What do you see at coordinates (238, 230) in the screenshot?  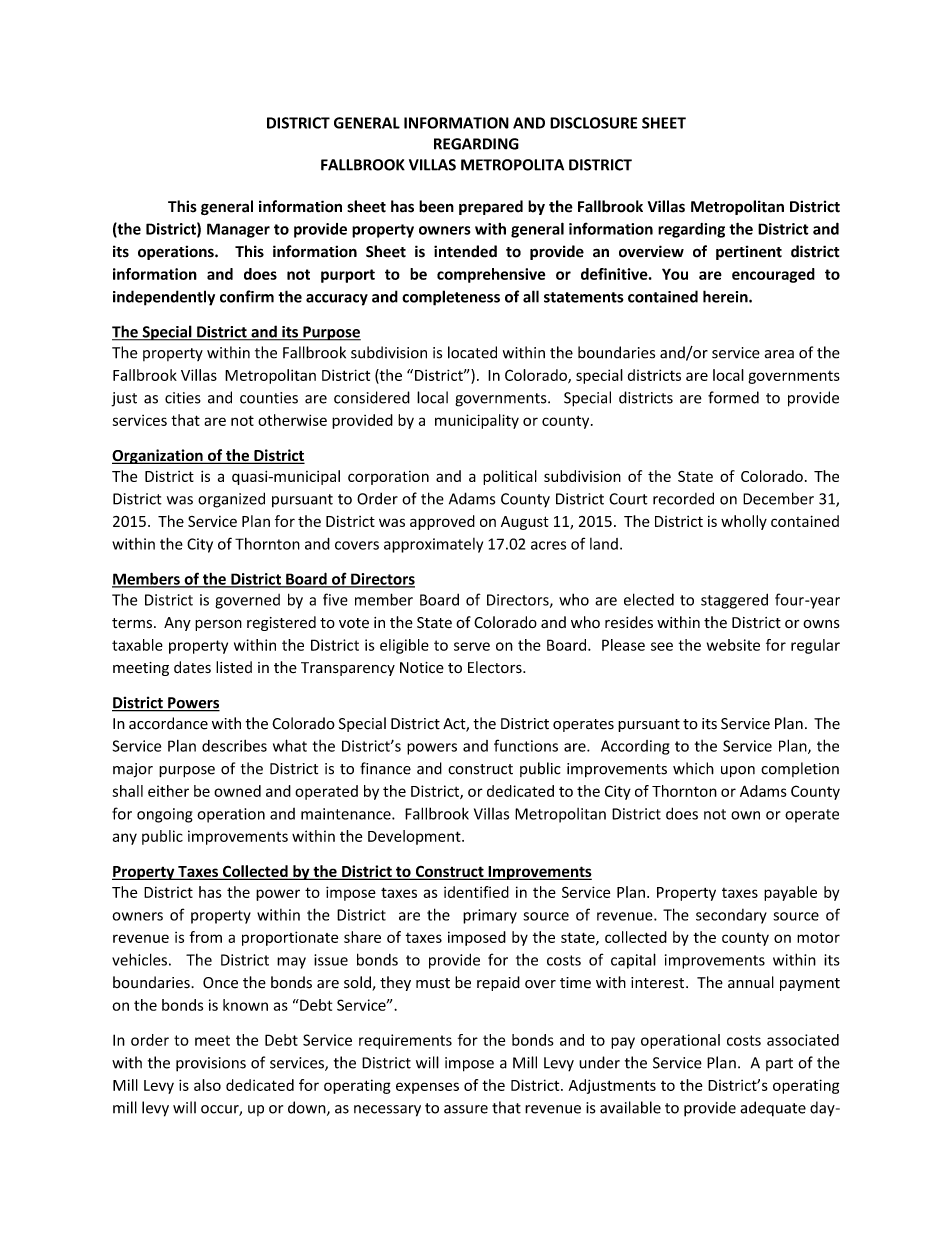 I see `Manager` at bounding box center [238, 230].
